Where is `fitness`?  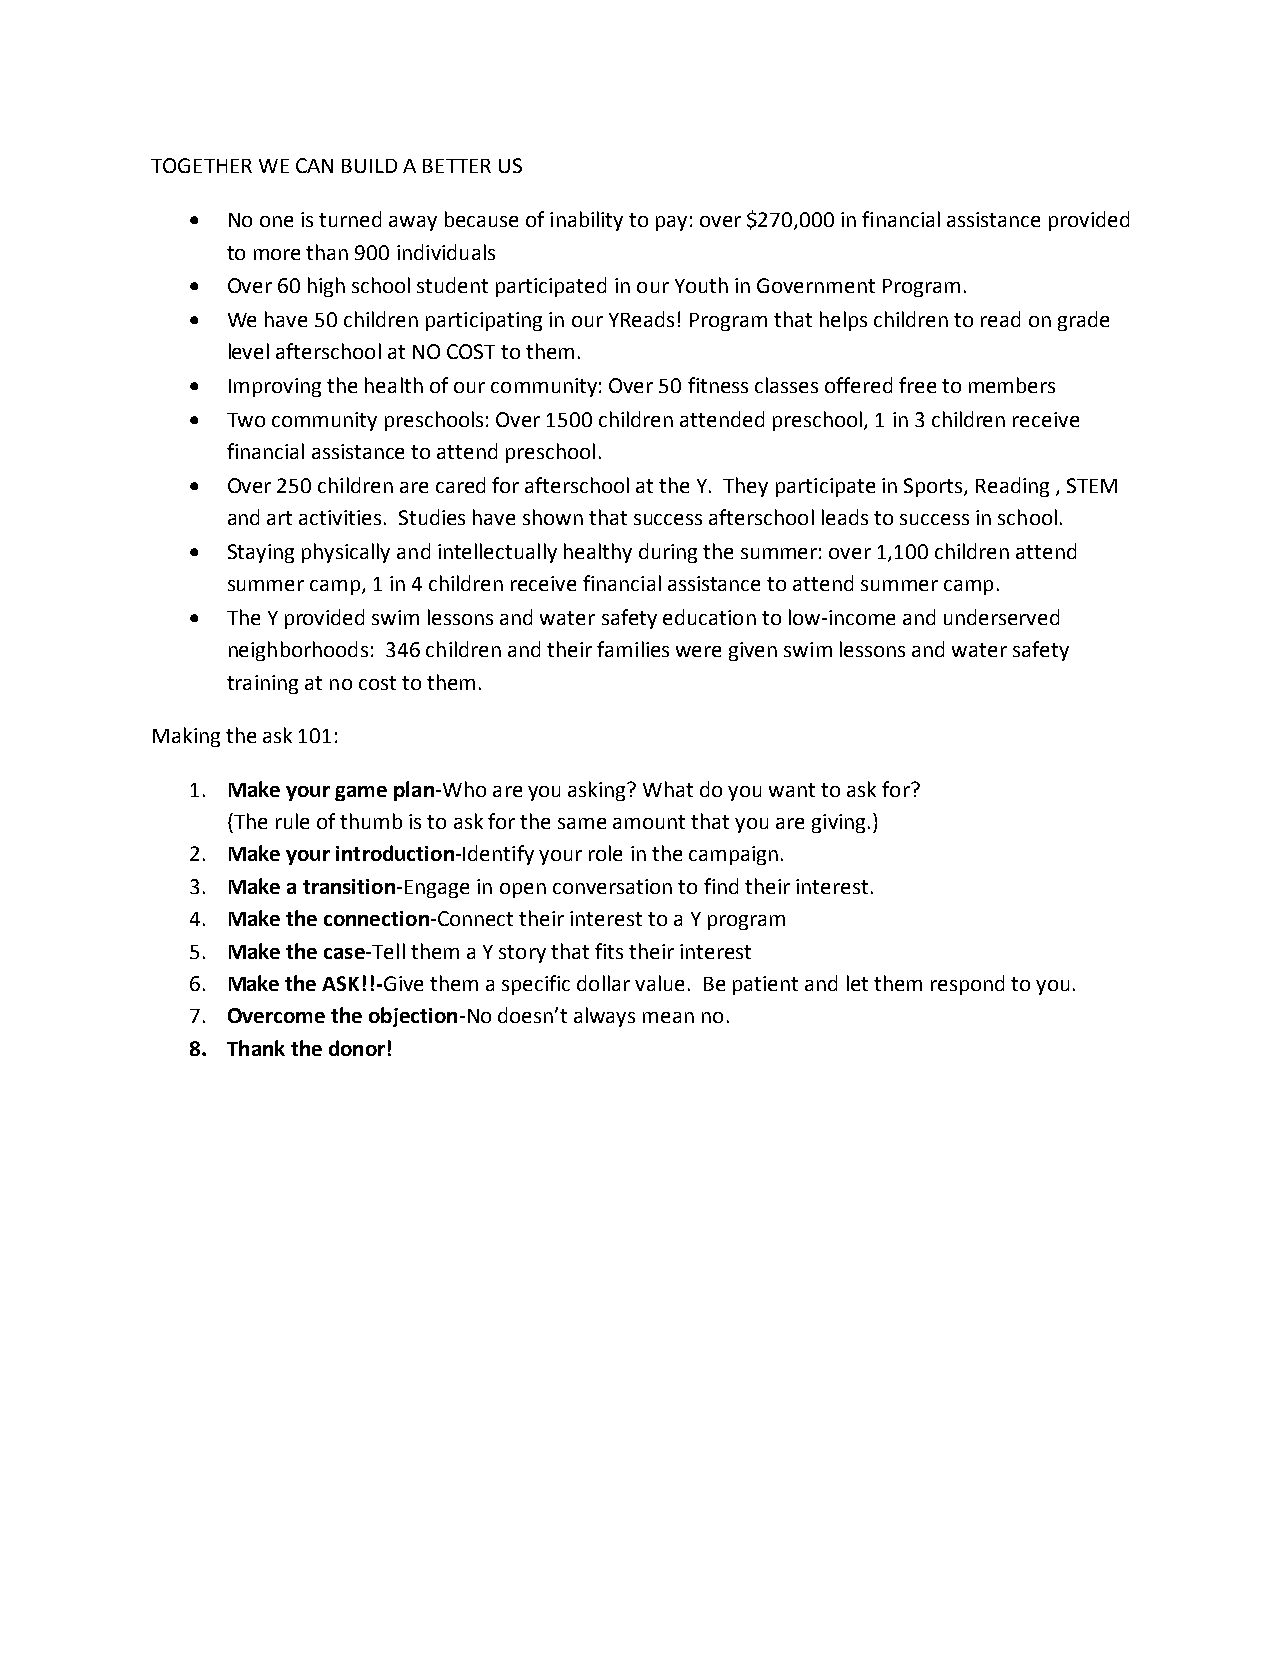 fitness is located at coordinates (718, 385).
